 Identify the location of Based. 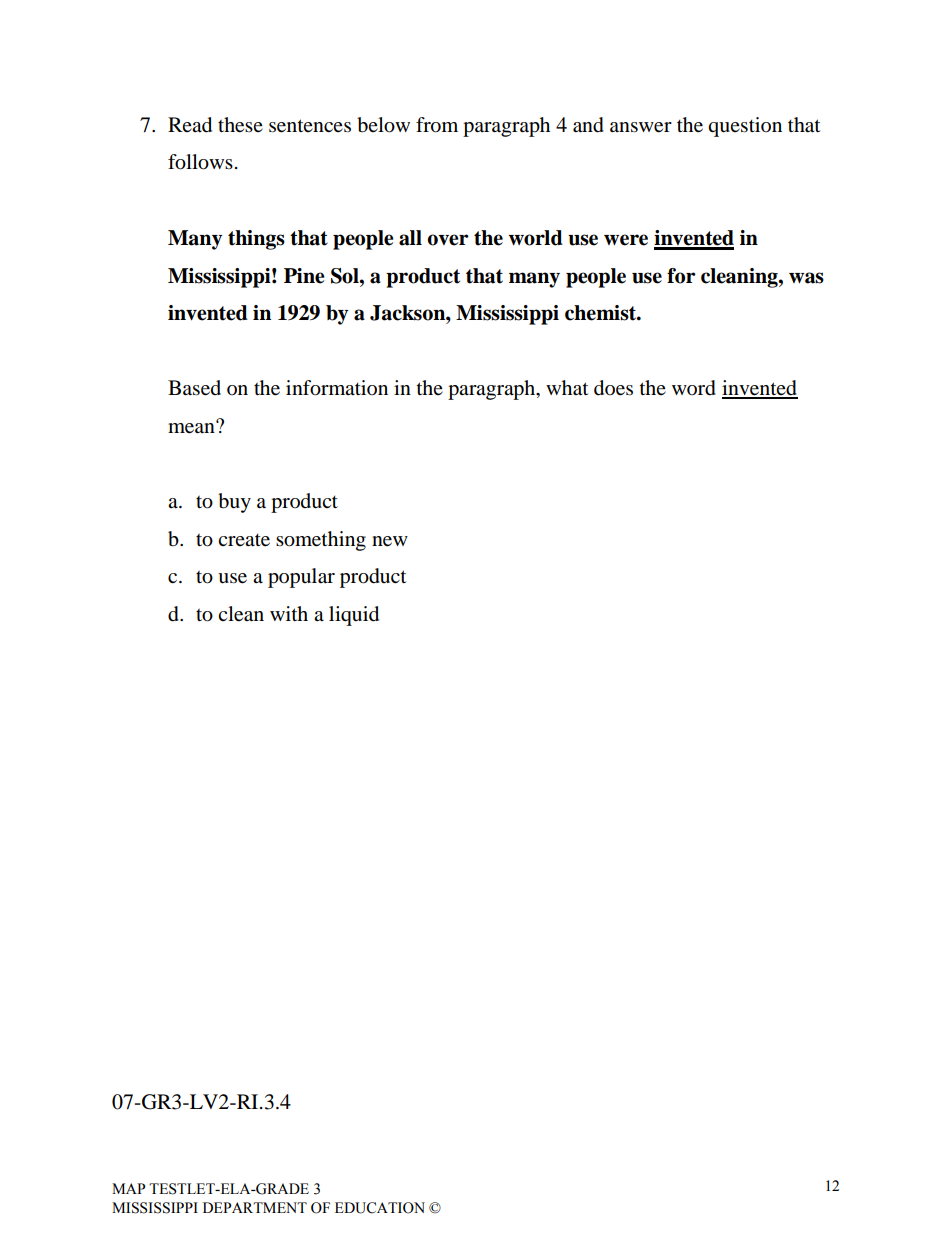
(194, 388).
